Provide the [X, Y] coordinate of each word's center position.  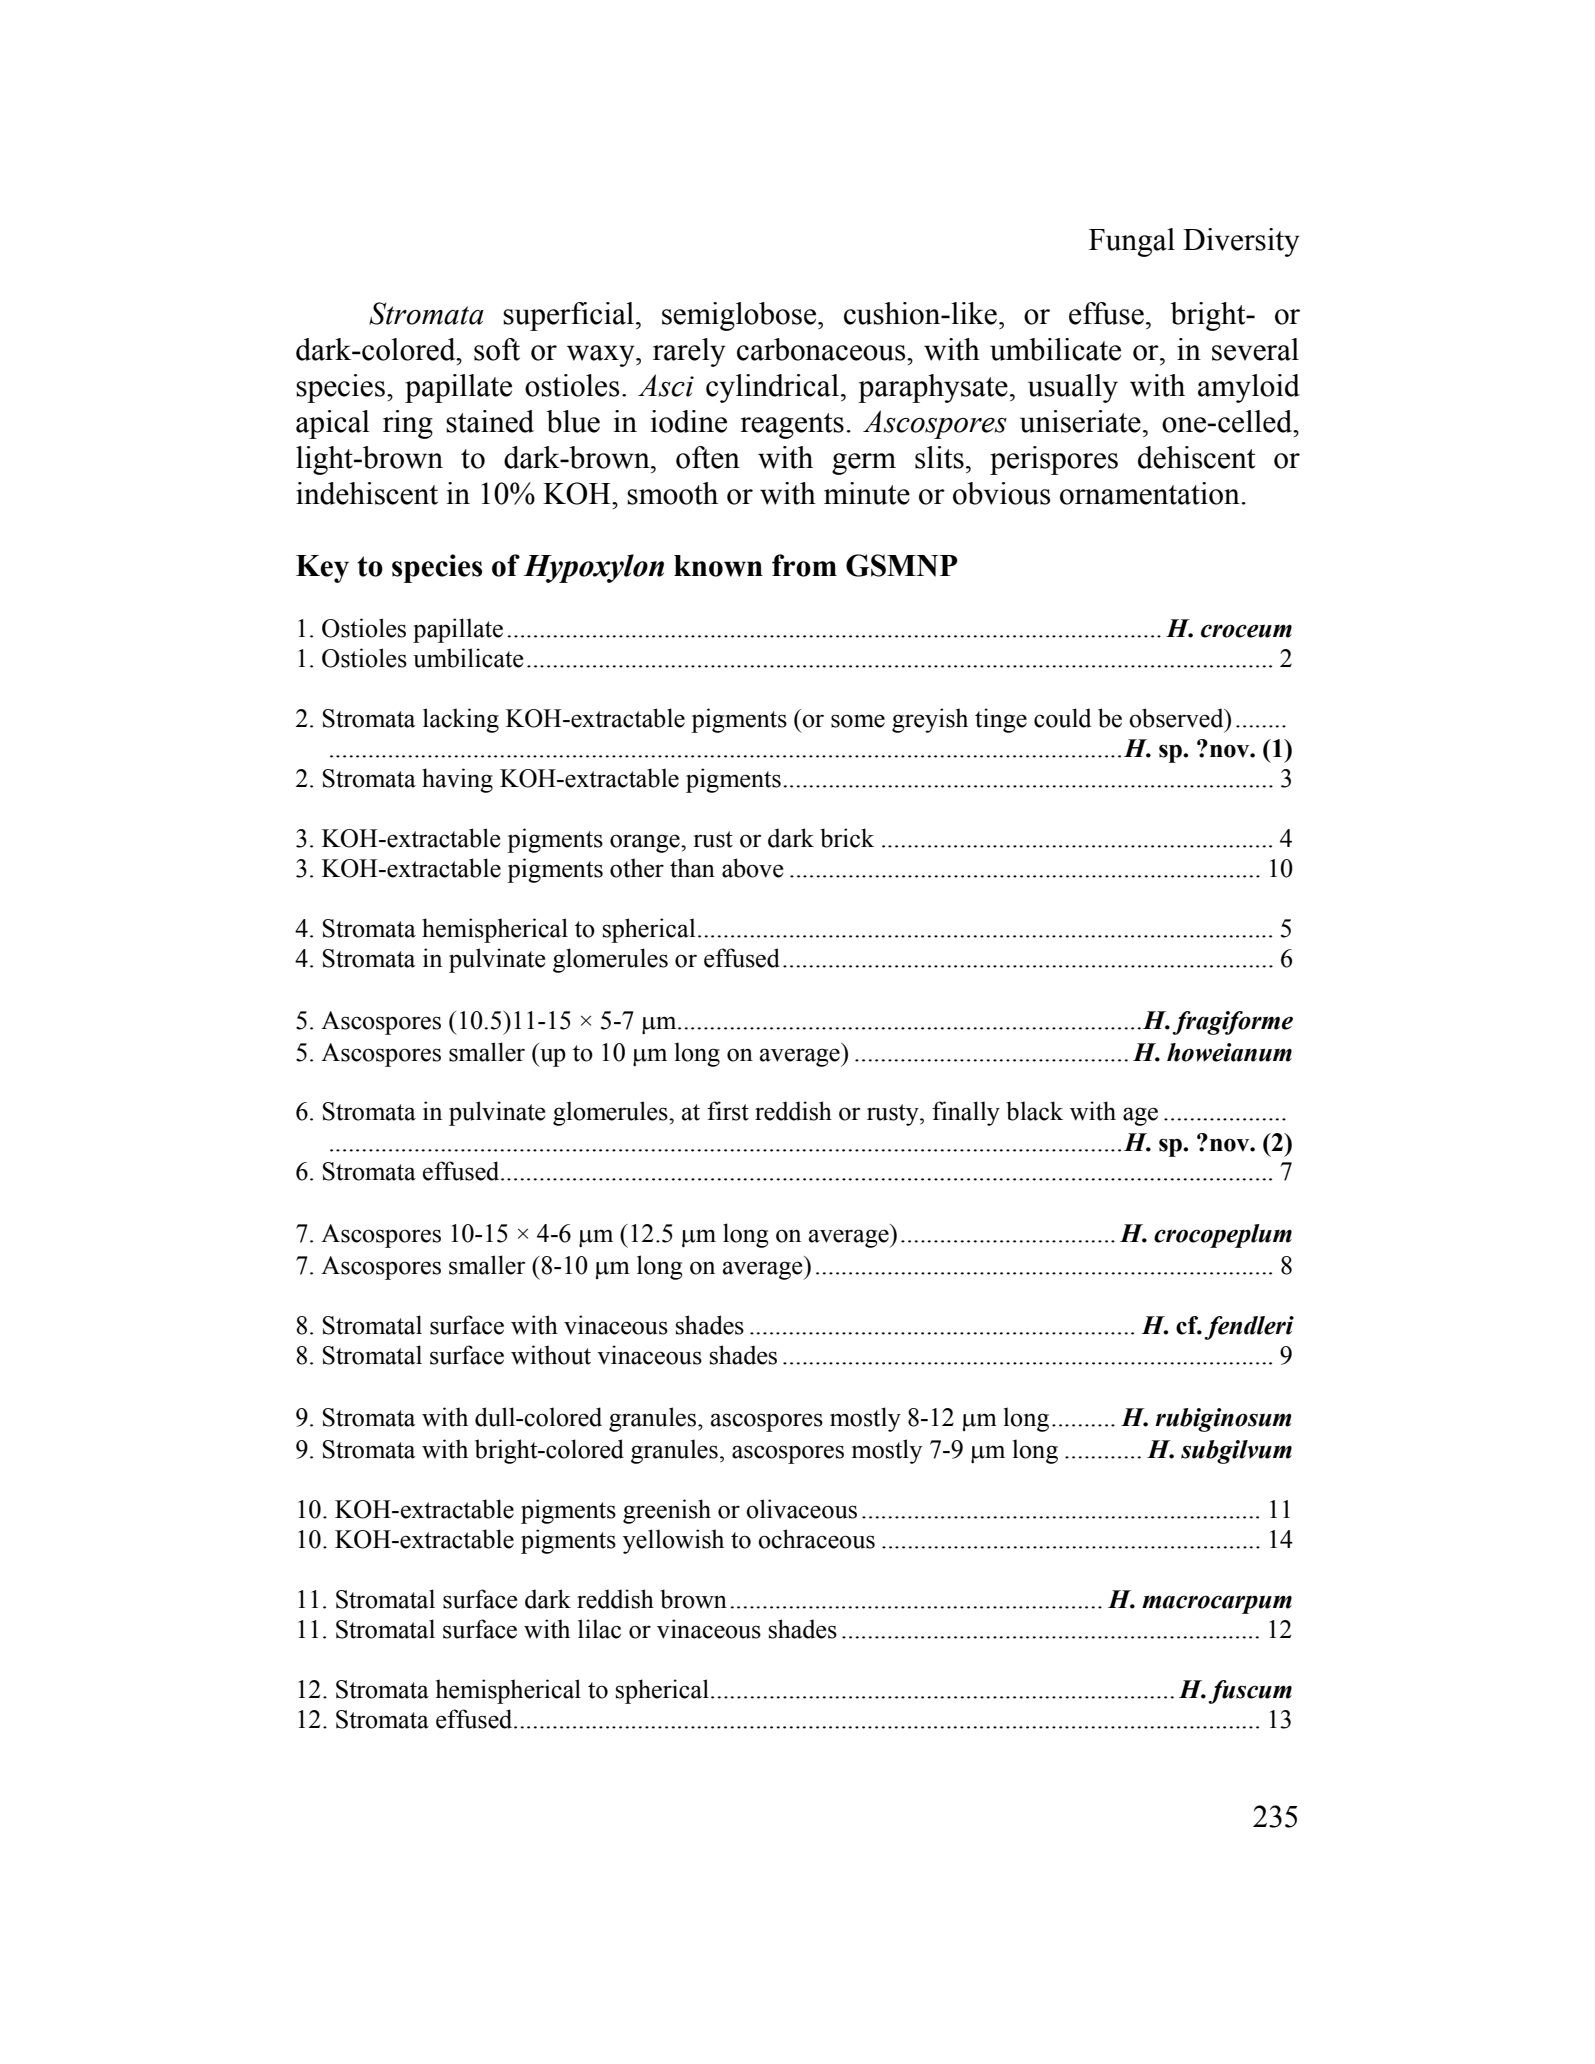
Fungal [1132, 242]
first [728, 1111]
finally [966, 1113]
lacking [461, 720]
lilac [599, 1629]
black [1034, 1111]
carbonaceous [822, 349]
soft [497, 349]
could [1062, 718]
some [858, 721]
